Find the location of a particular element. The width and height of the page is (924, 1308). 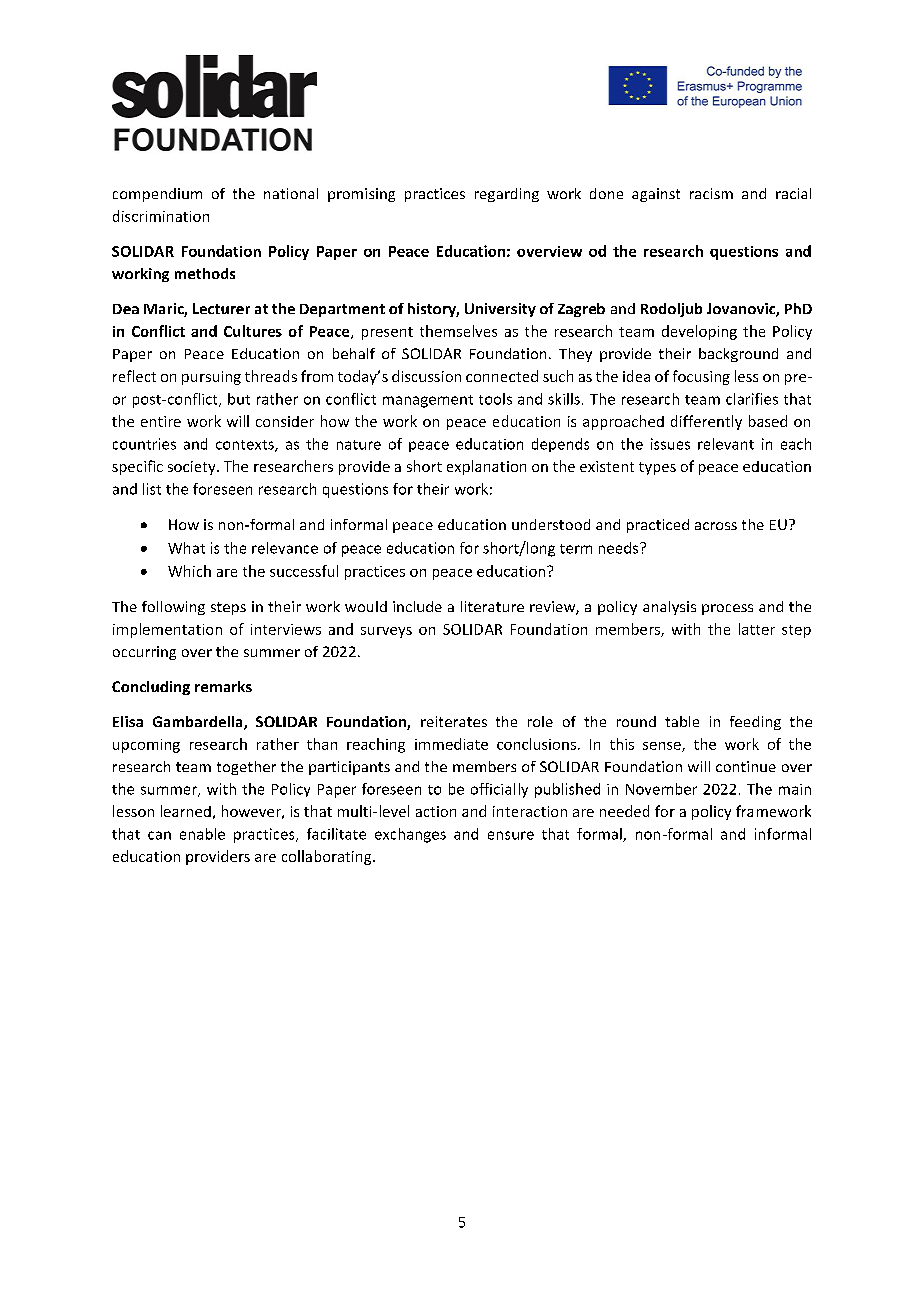

latter is located at coordinates (757, 629).
